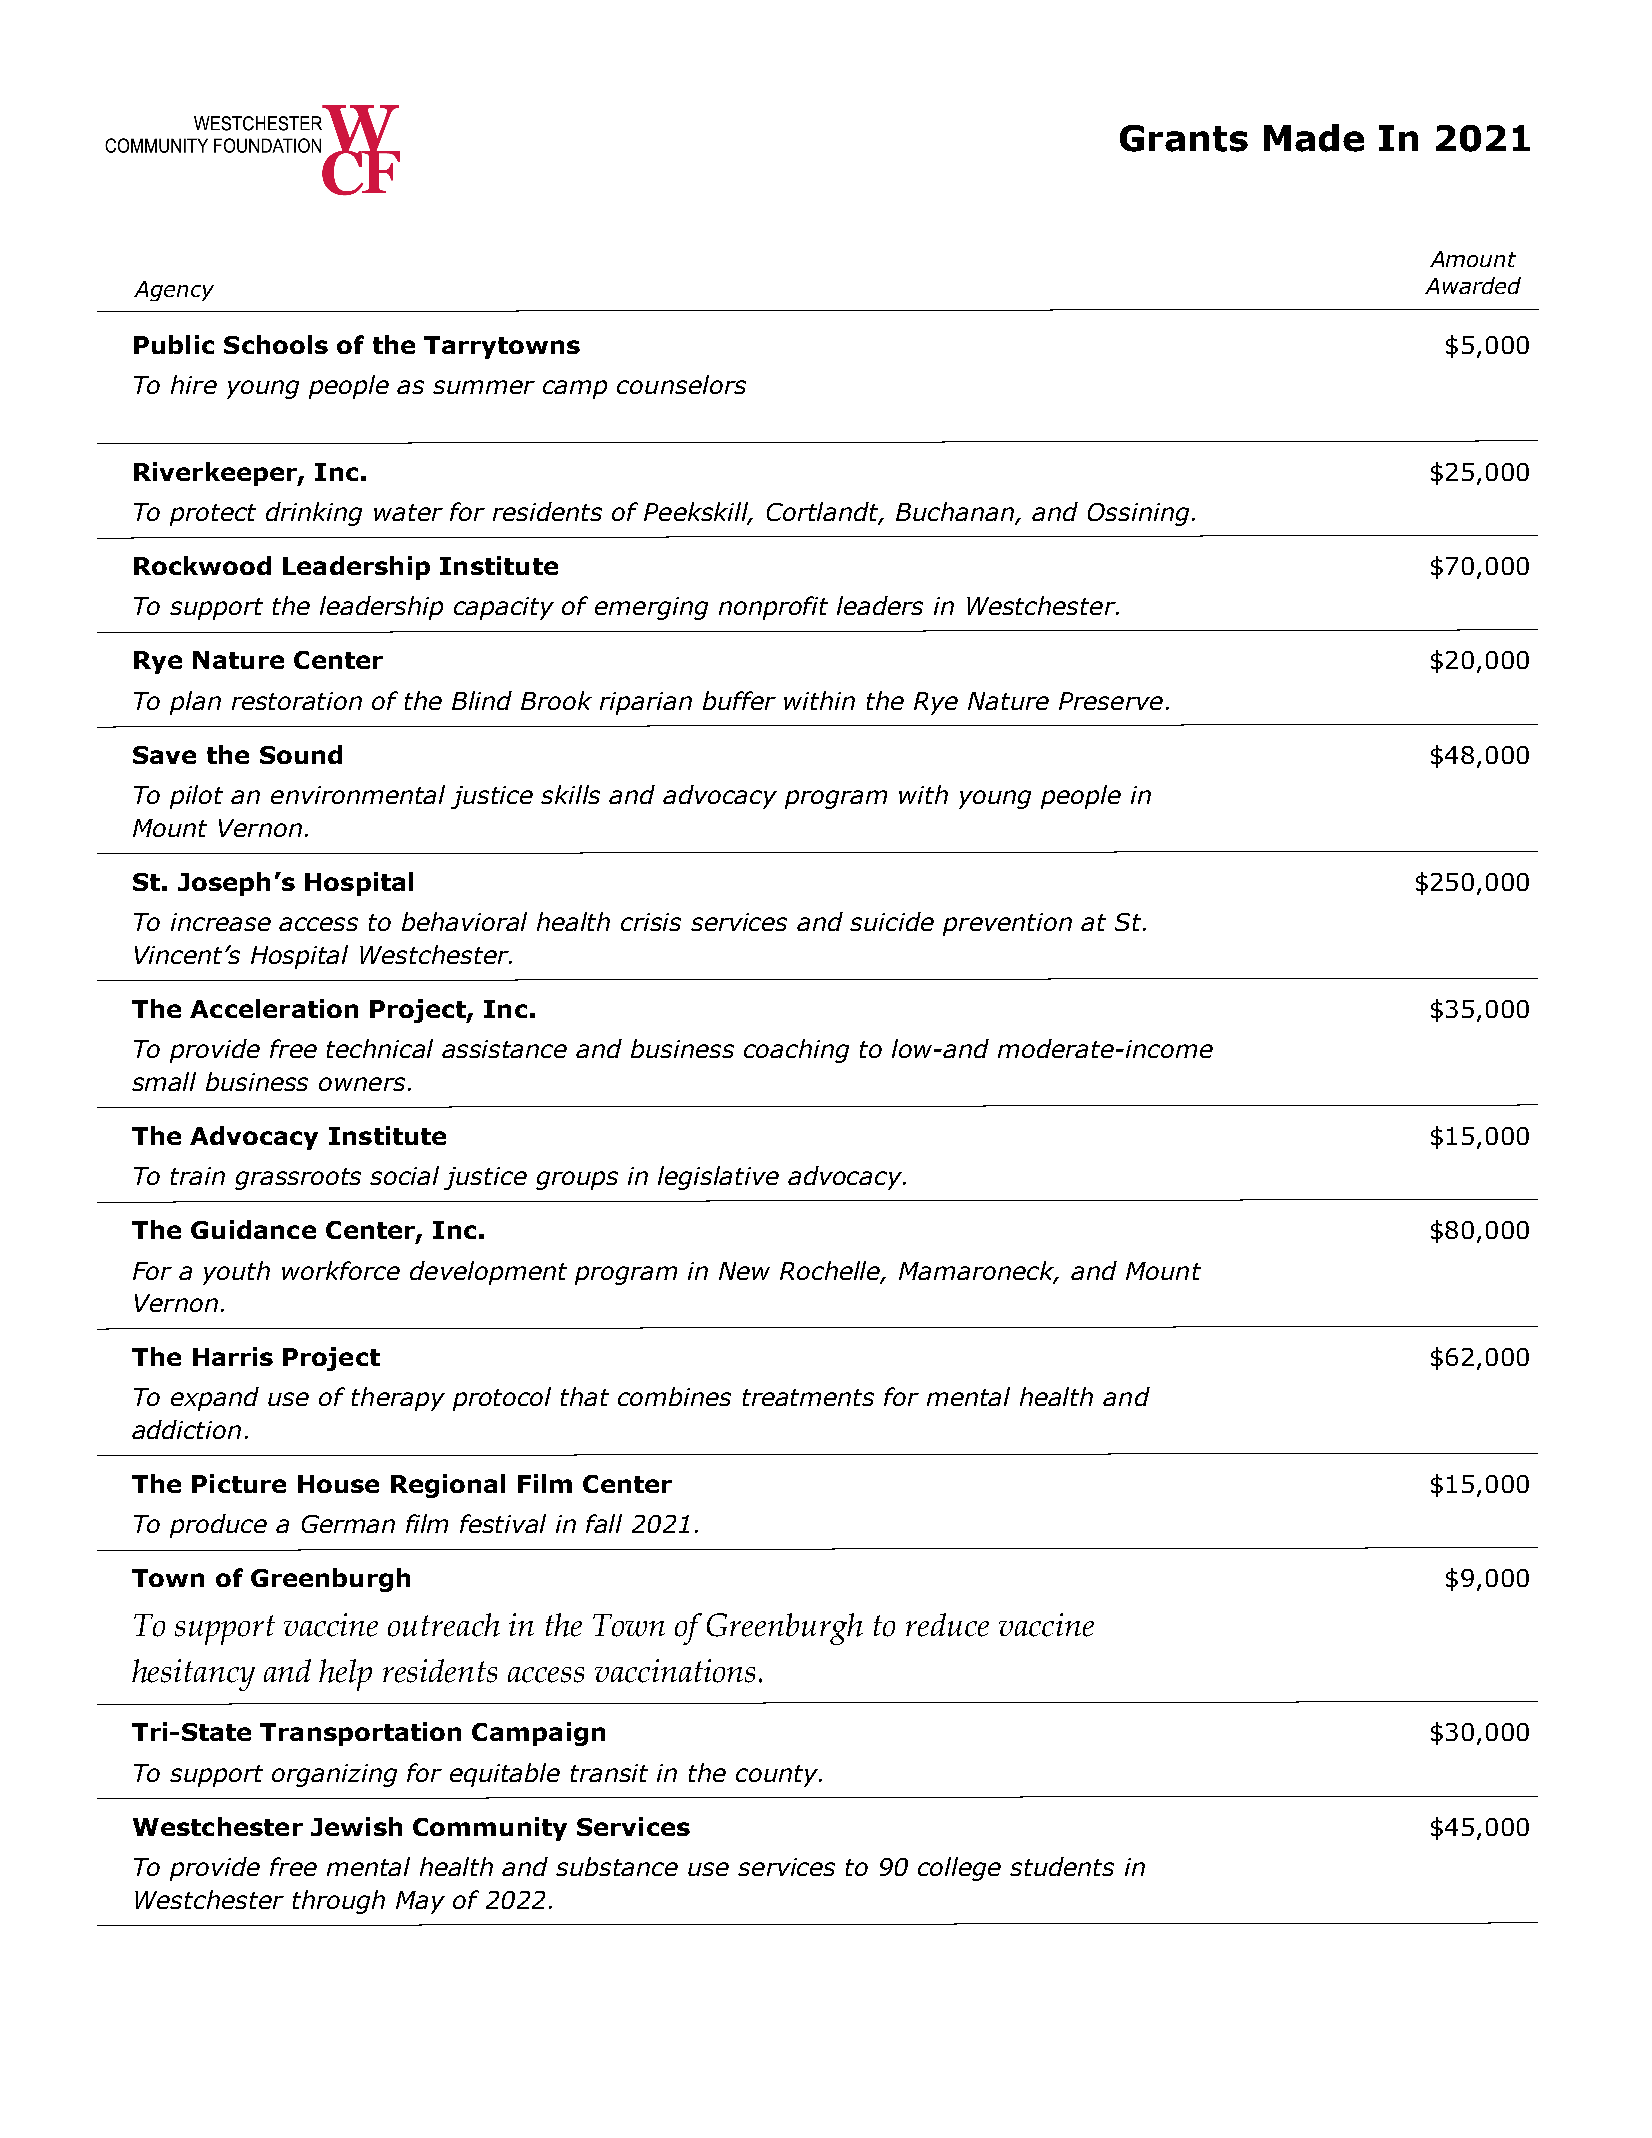 This screenshot has width=1652, height=2138. I want to click on Jewish, so click(356, 1826).
